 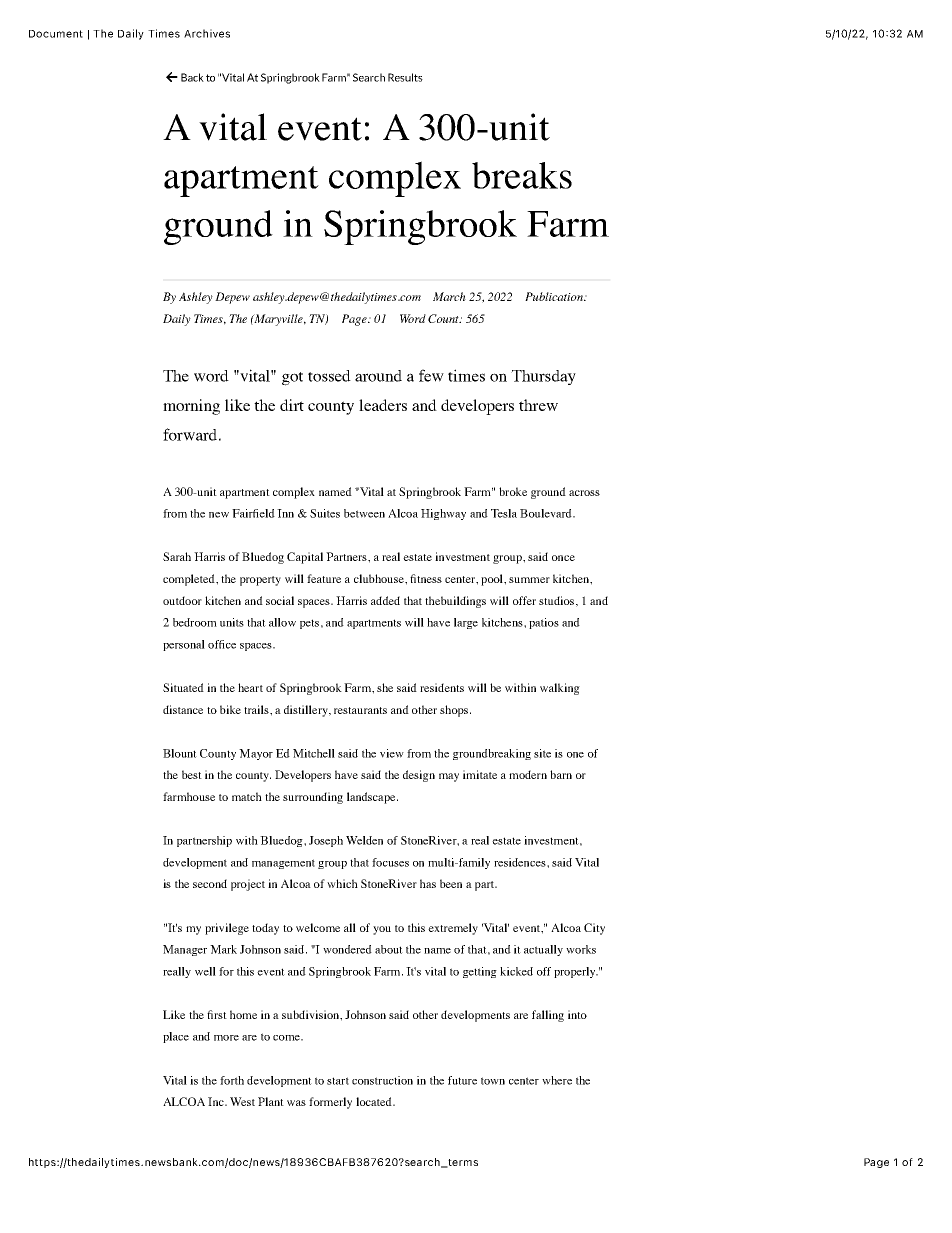 I want to click on summer, so click(x=529, y=580).
